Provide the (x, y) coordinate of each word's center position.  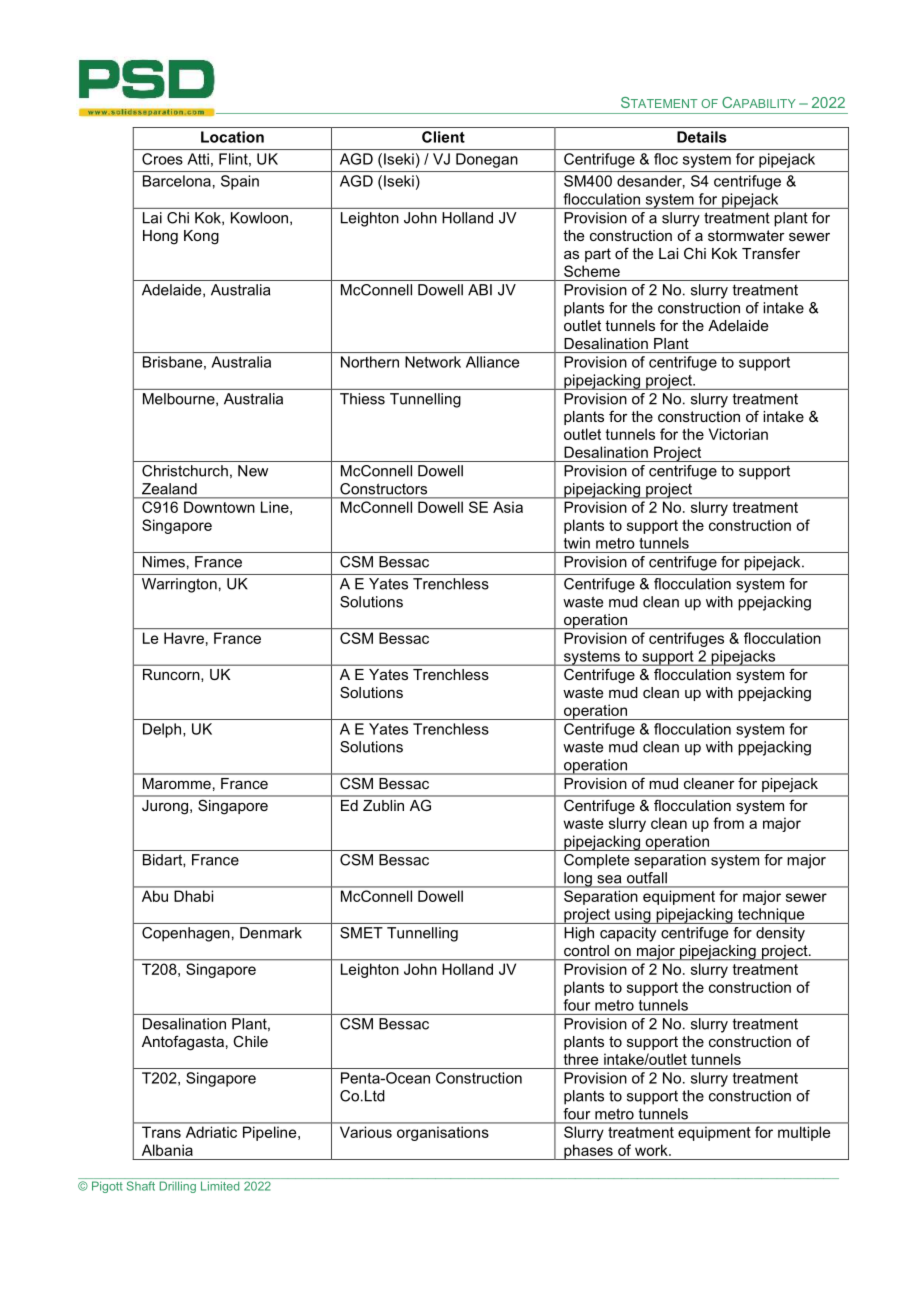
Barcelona (177, 181)
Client (443, 137)
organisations (442, 1134)
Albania (167, 1150)
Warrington (179, 585)
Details (702, 137)
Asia (508, 507)
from (728, 823)
